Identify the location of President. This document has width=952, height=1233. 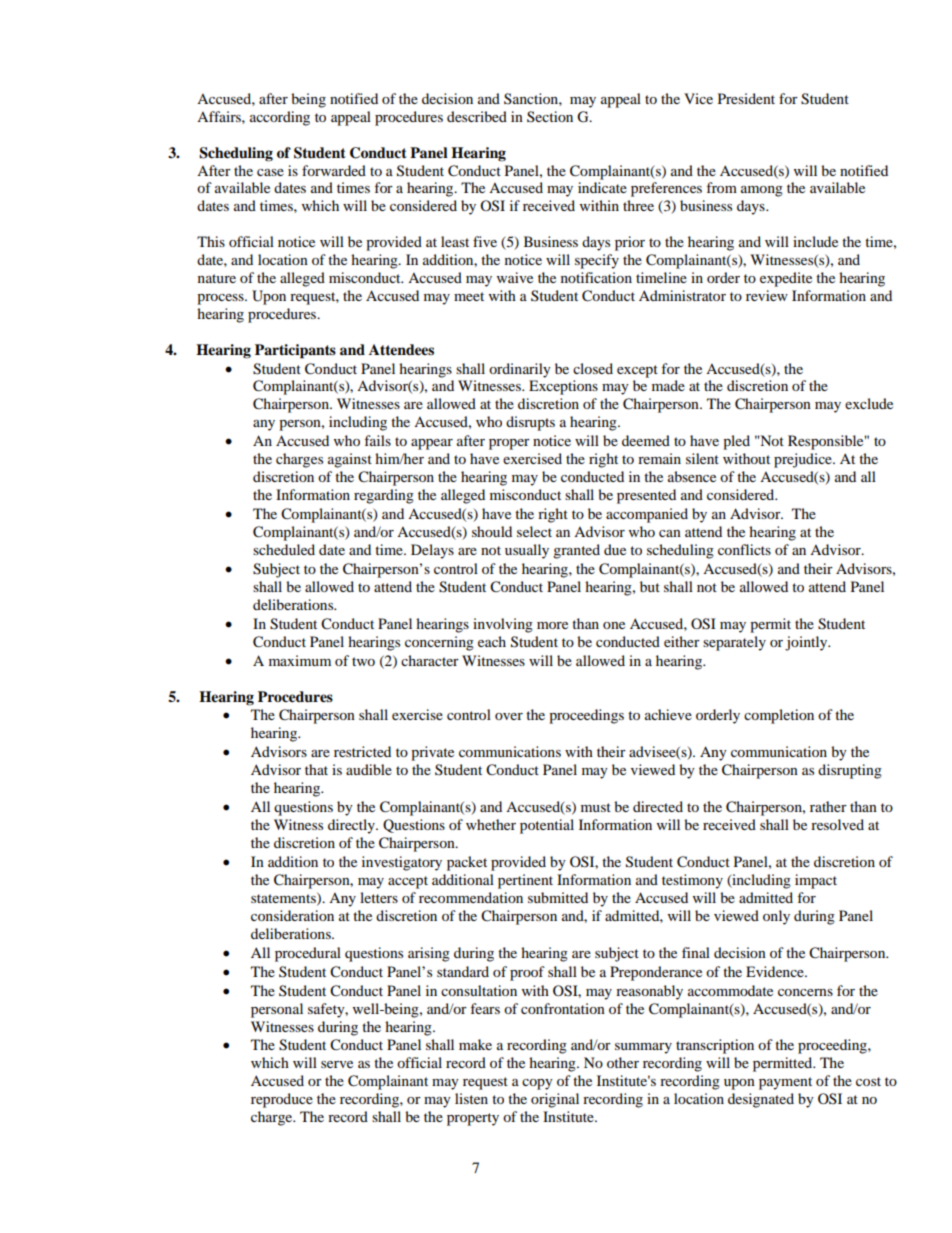
(746, 98).
